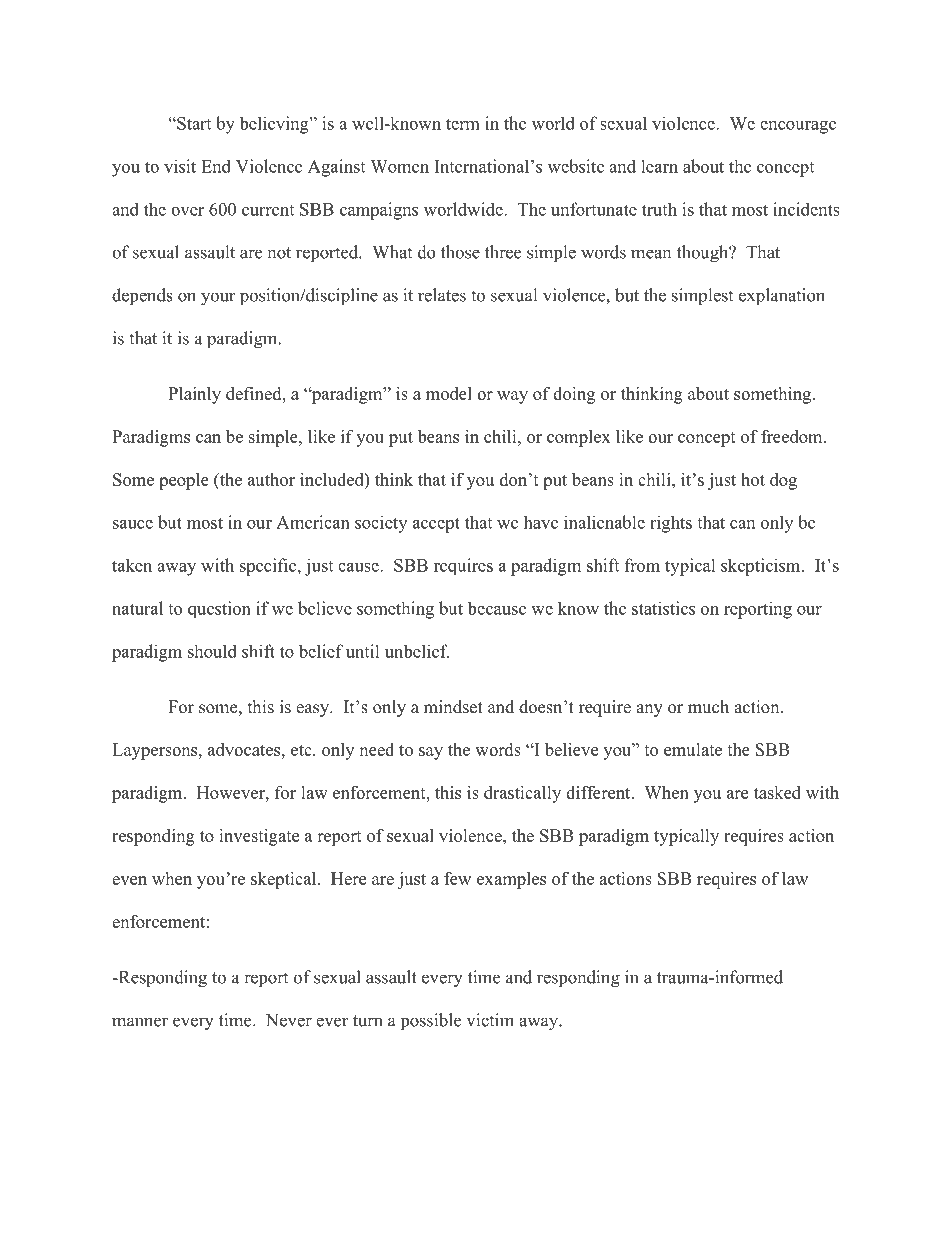  What do you see at coordinates (463, 124) in the image?
I see `term` at bounding box center [463, 124].
